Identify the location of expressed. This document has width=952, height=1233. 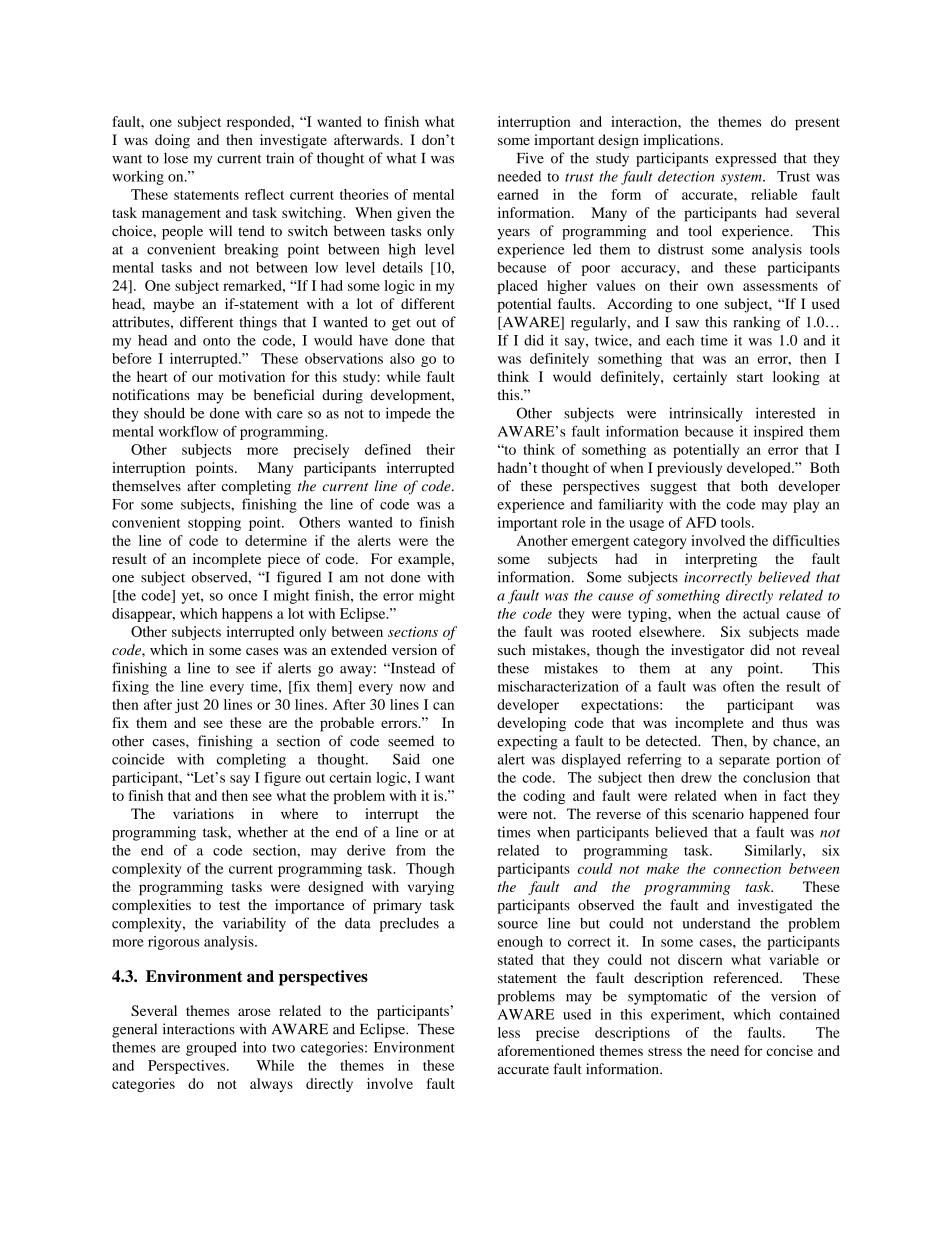
(746, 159).
